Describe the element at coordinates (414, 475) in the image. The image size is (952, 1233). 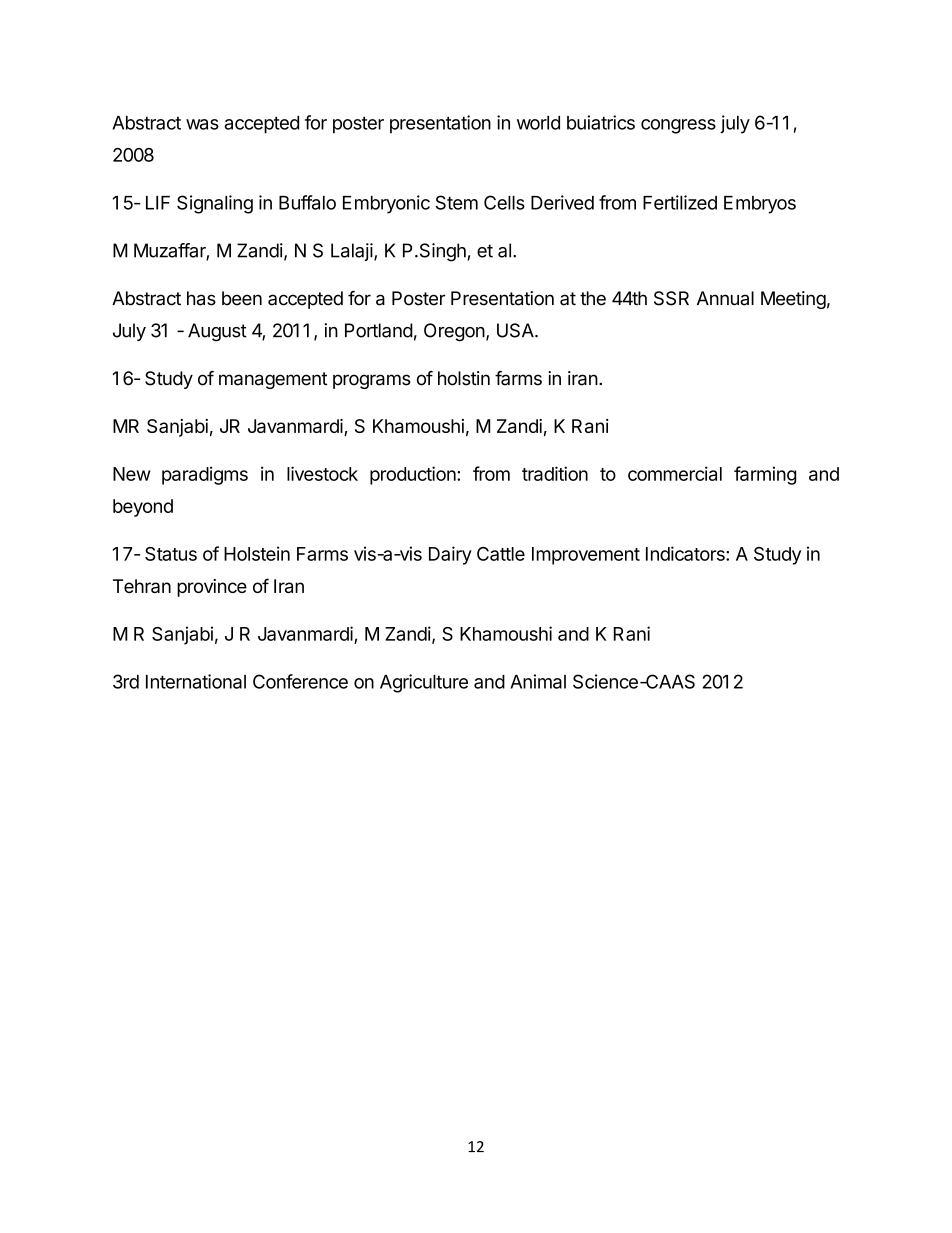
I see `production` at that location.
